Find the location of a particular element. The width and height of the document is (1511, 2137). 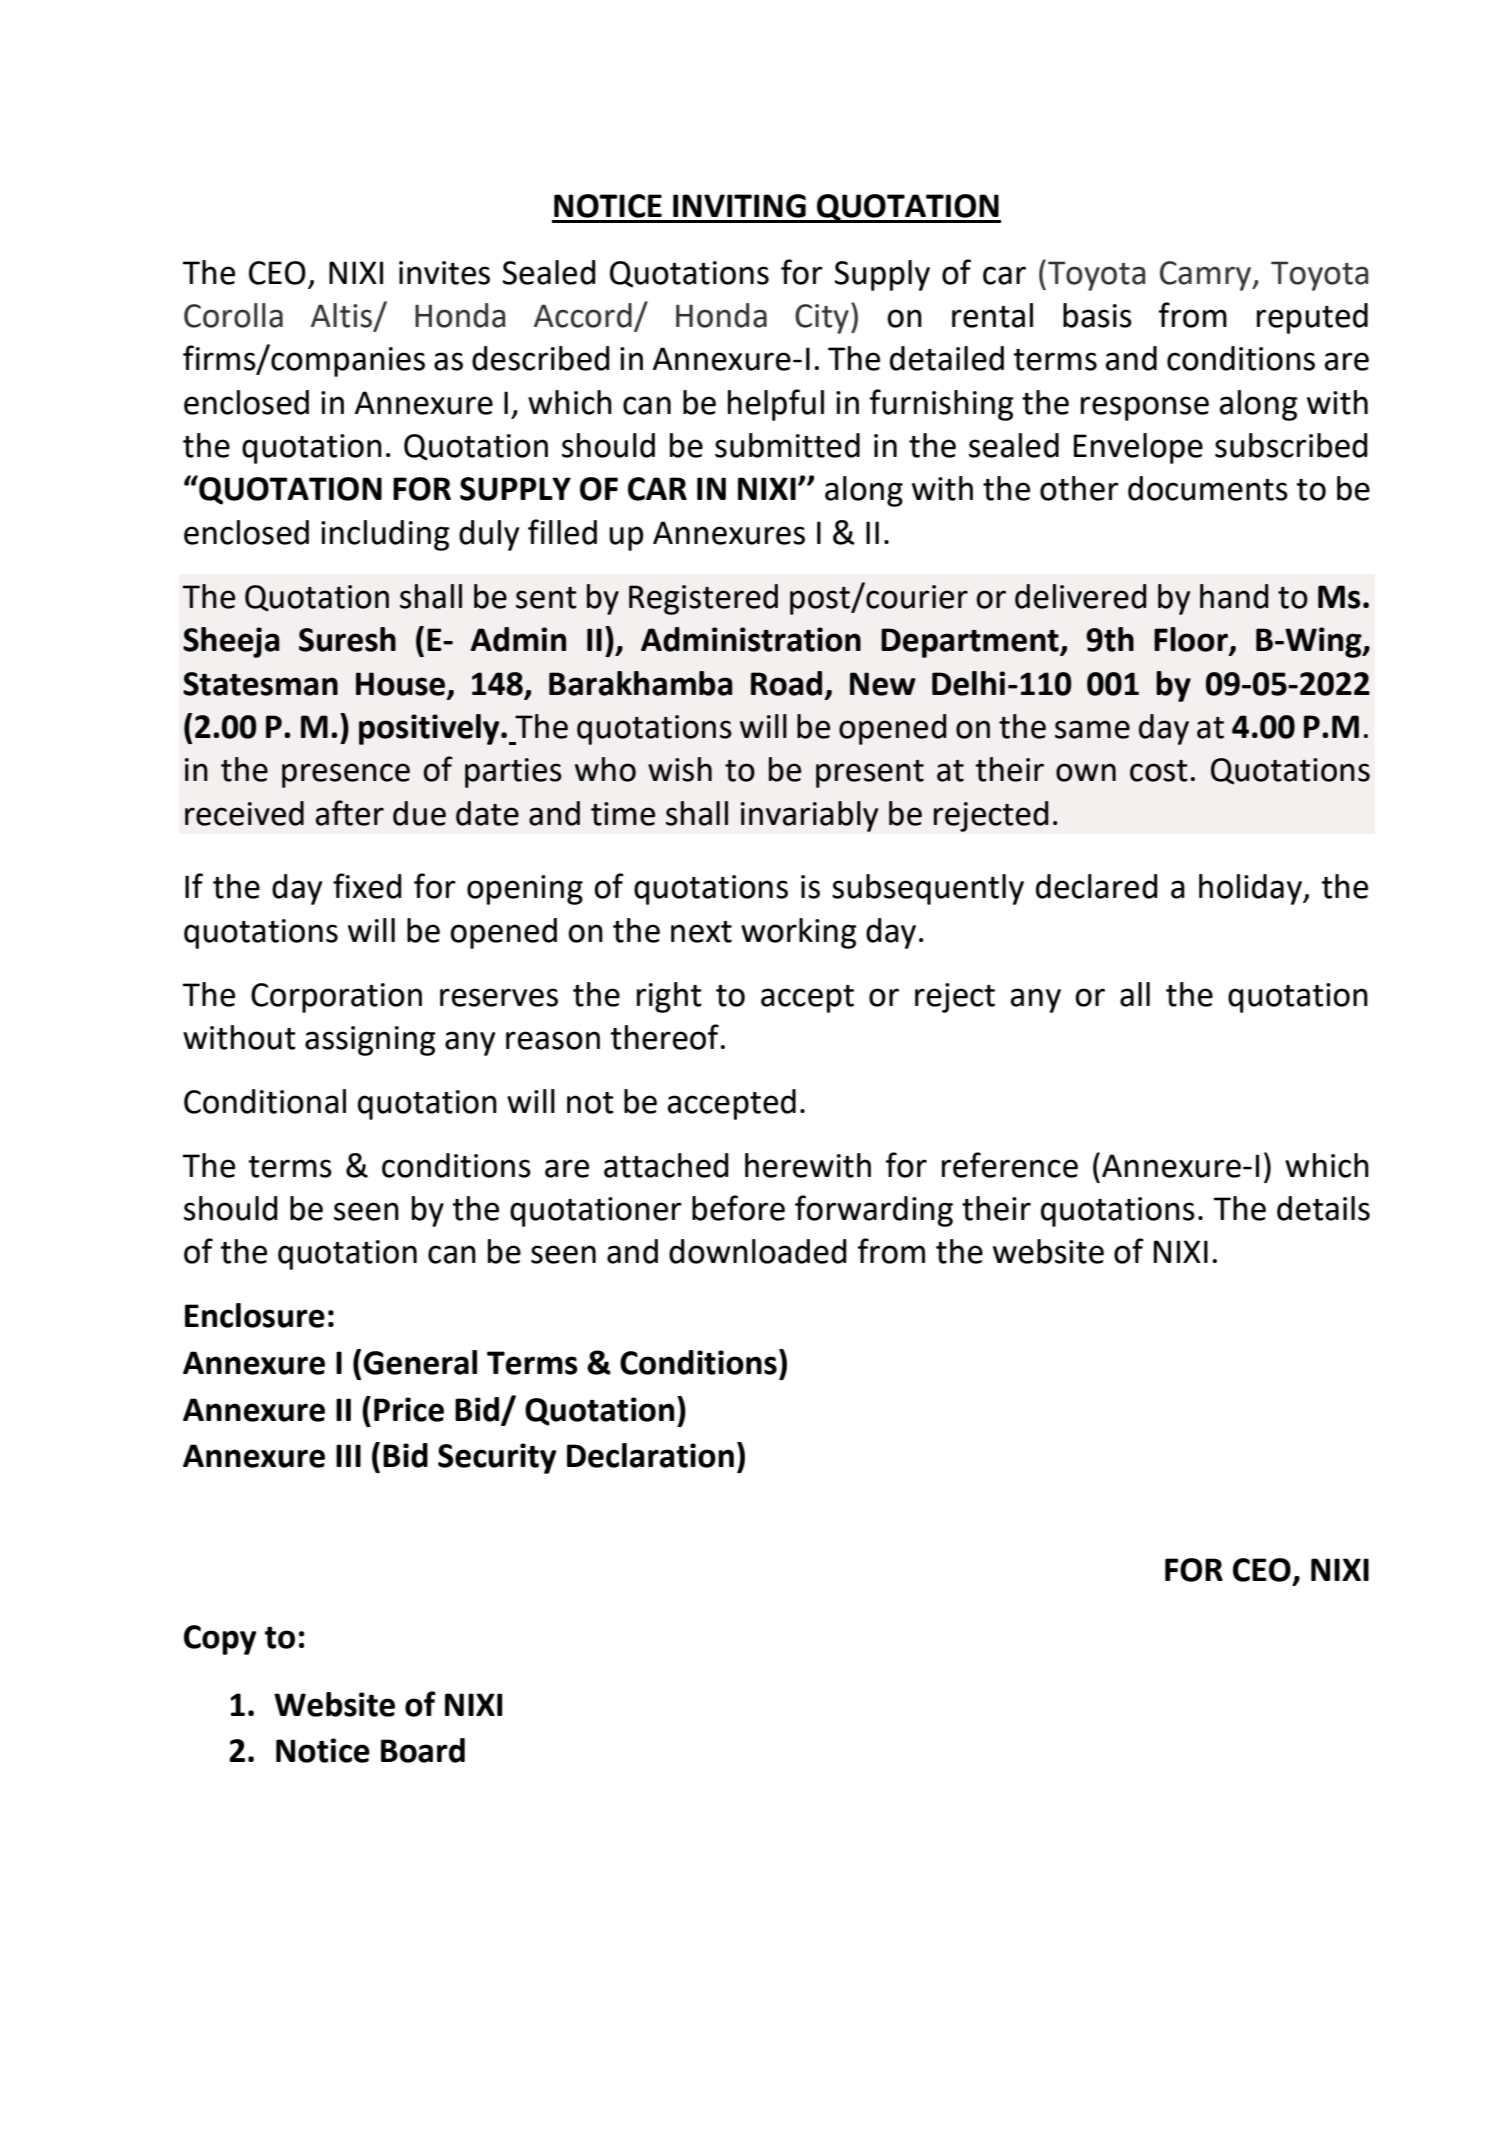

details is located at coordinates (1323, 1208).
